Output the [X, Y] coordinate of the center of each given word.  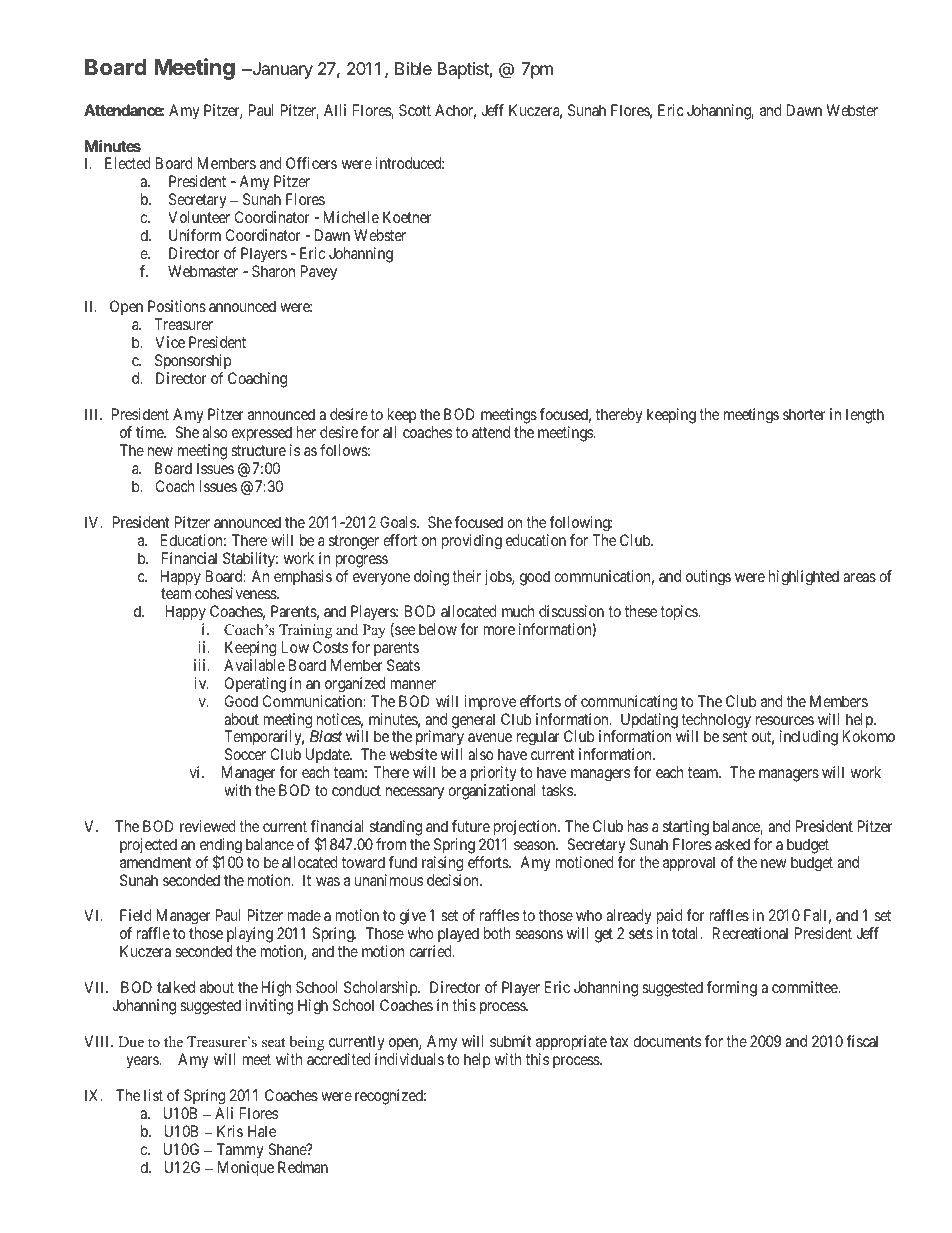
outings [708, 578]
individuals [409, 1059]
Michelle [351, 217]
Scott [415, 110]
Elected [128, 163]
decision [454, 880]
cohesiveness [236, 593]
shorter [804, 414]
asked [732, 844]
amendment [155, 862]
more [499, 630]
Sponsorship [194, 363]
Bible [413, 68]
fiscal [862, 1041]
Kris [230, 1131]
